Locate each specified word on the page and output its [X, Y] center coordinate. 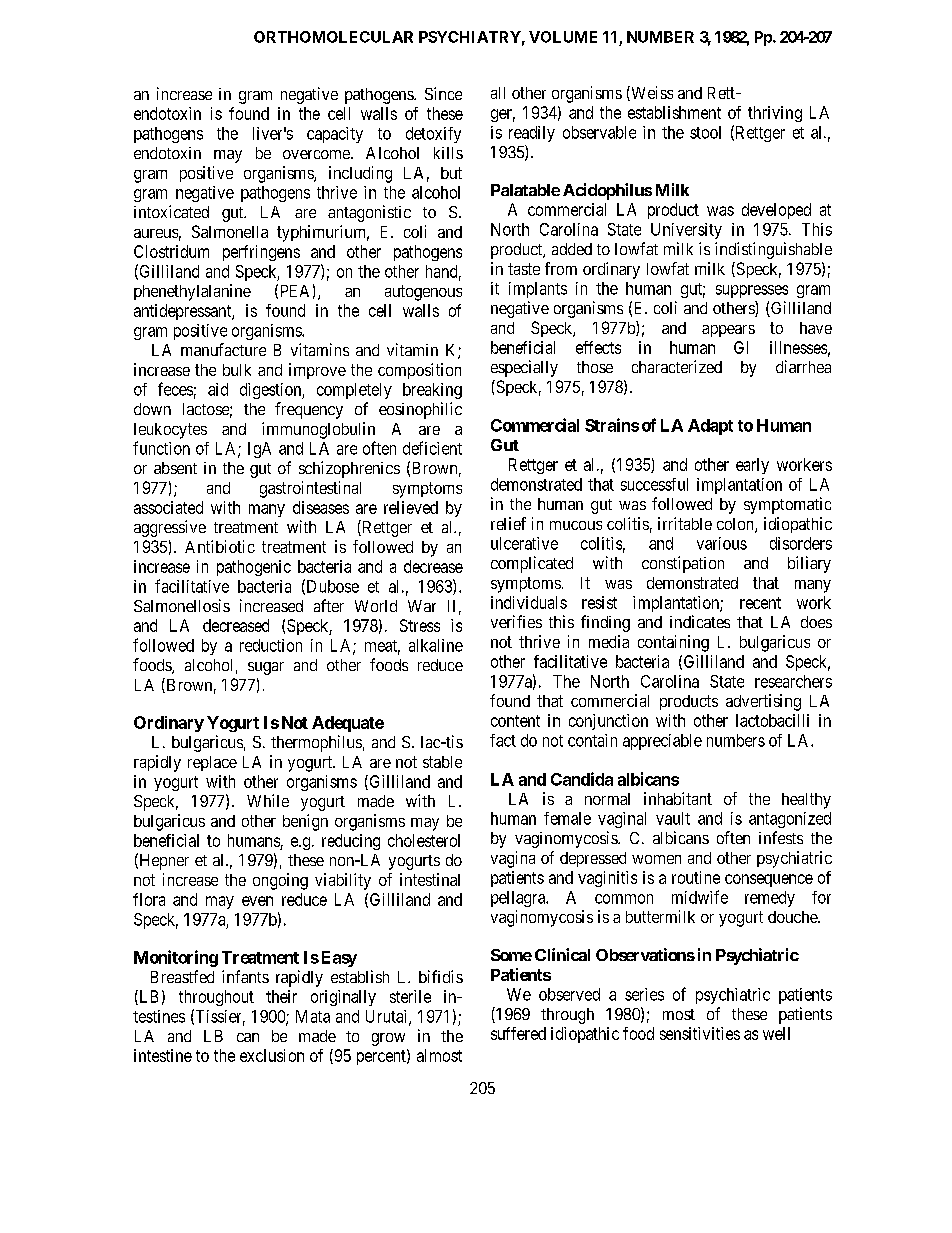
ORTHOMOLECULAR [333, 37]
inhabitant [678, 798]
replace [212, 763]
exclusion [272, 1055]
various [722, 543]
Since [443, 93]
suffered [518, 1033]
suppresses [752, 291]
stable [442, 762]
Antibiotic [220, 546]
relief [508, 523]
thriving [775, 114]
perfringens [261, 253]
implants [538, 290]
